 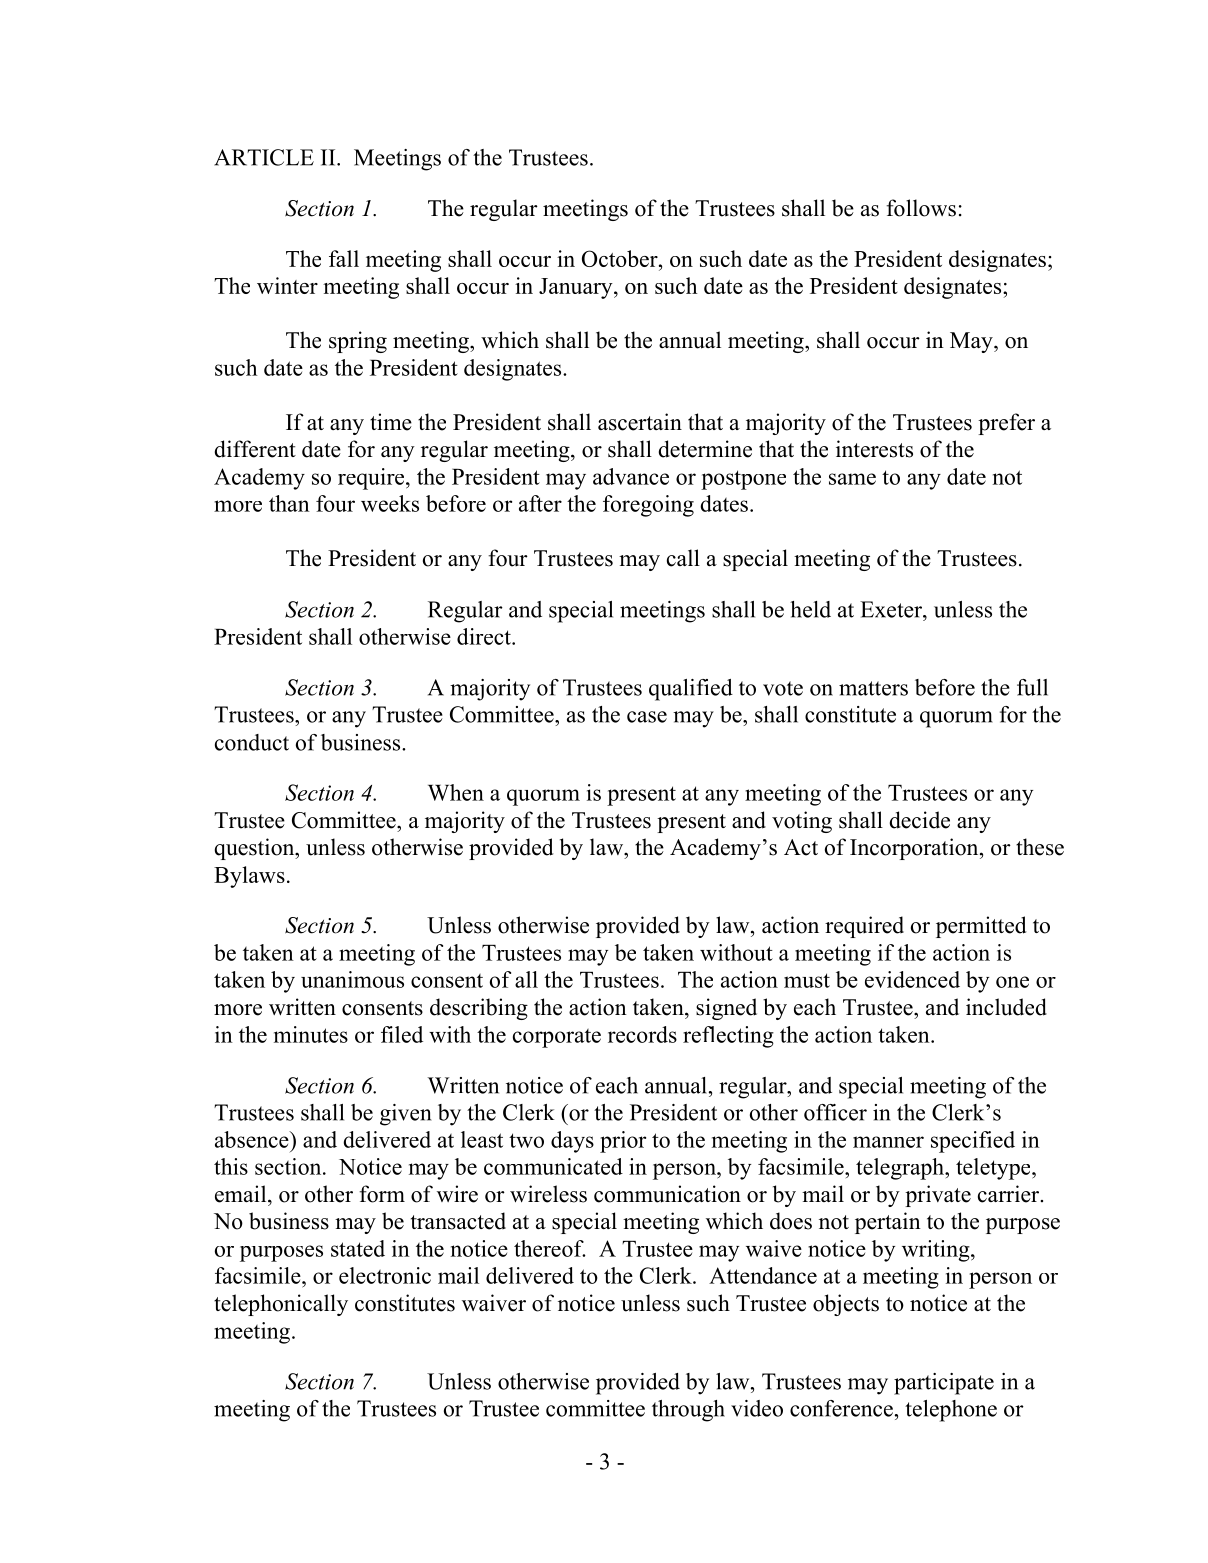 What do you see at coordinates (264, 157) in the page?
I see `ARTICLE` at bounding box center [264, 157].
